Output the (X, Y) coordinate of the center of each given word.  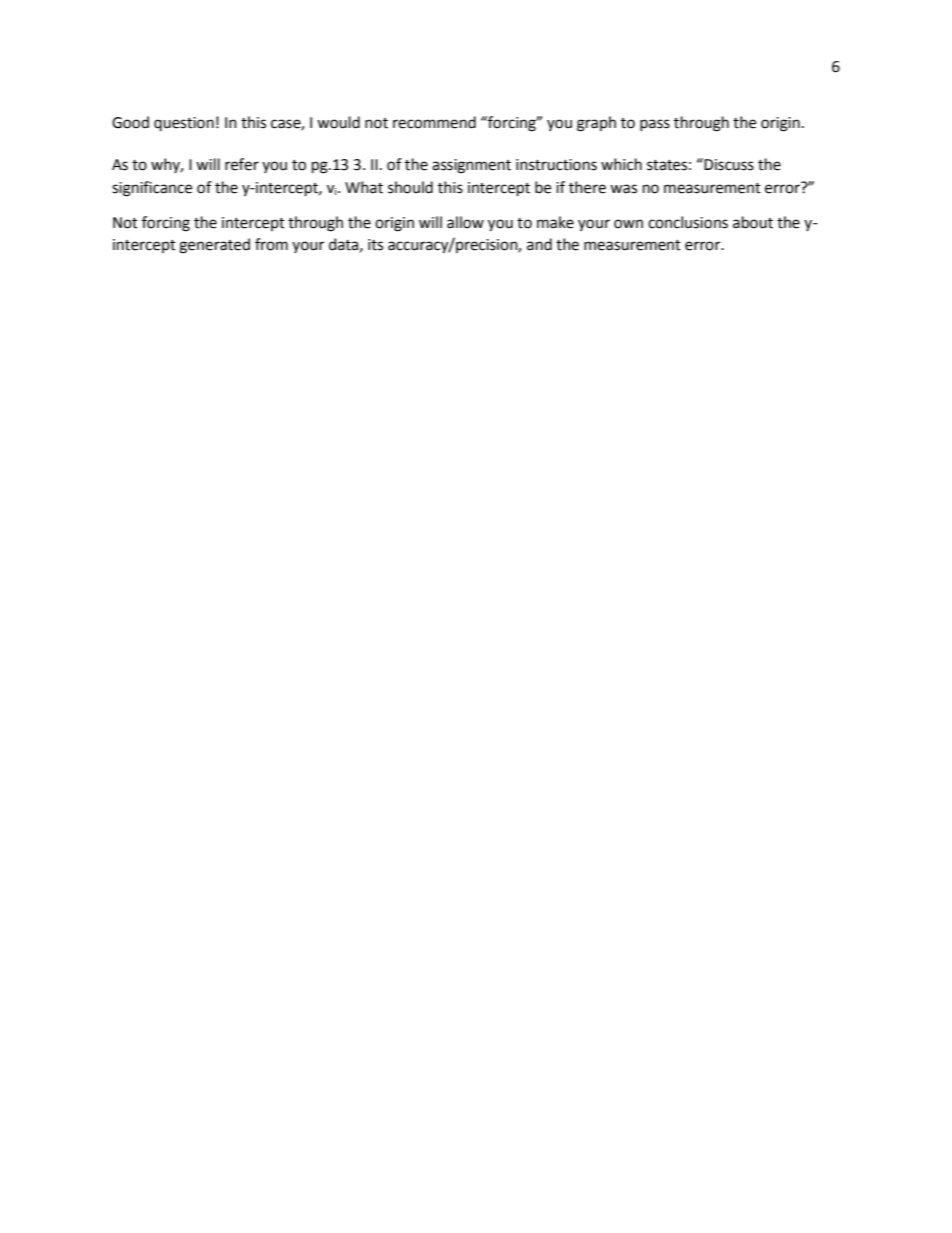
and (539, 244)
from (271, 244)
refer (242, 164)
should (410, 187)
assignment (471, 166)
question (184, 124)
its (375, 245)
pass (655, 125)
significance (152, 189)
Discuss (728, 164)
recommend (434, 122)
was (623, 189)
